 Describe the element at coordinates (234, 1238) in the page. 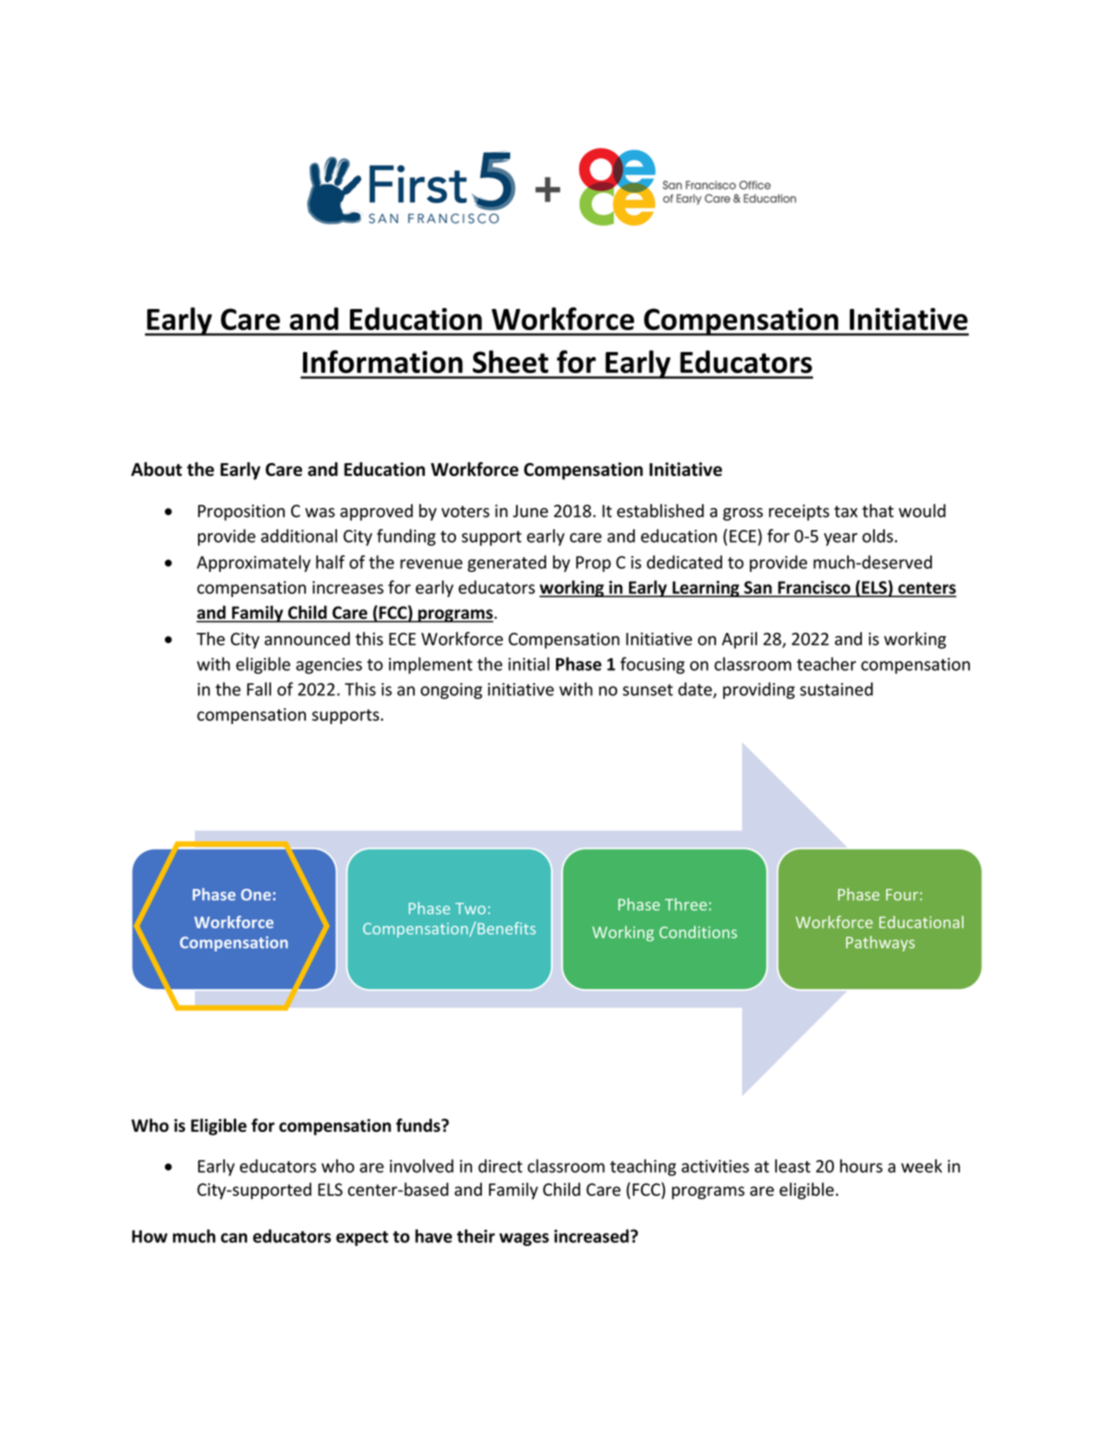

I see `can` at that location.
